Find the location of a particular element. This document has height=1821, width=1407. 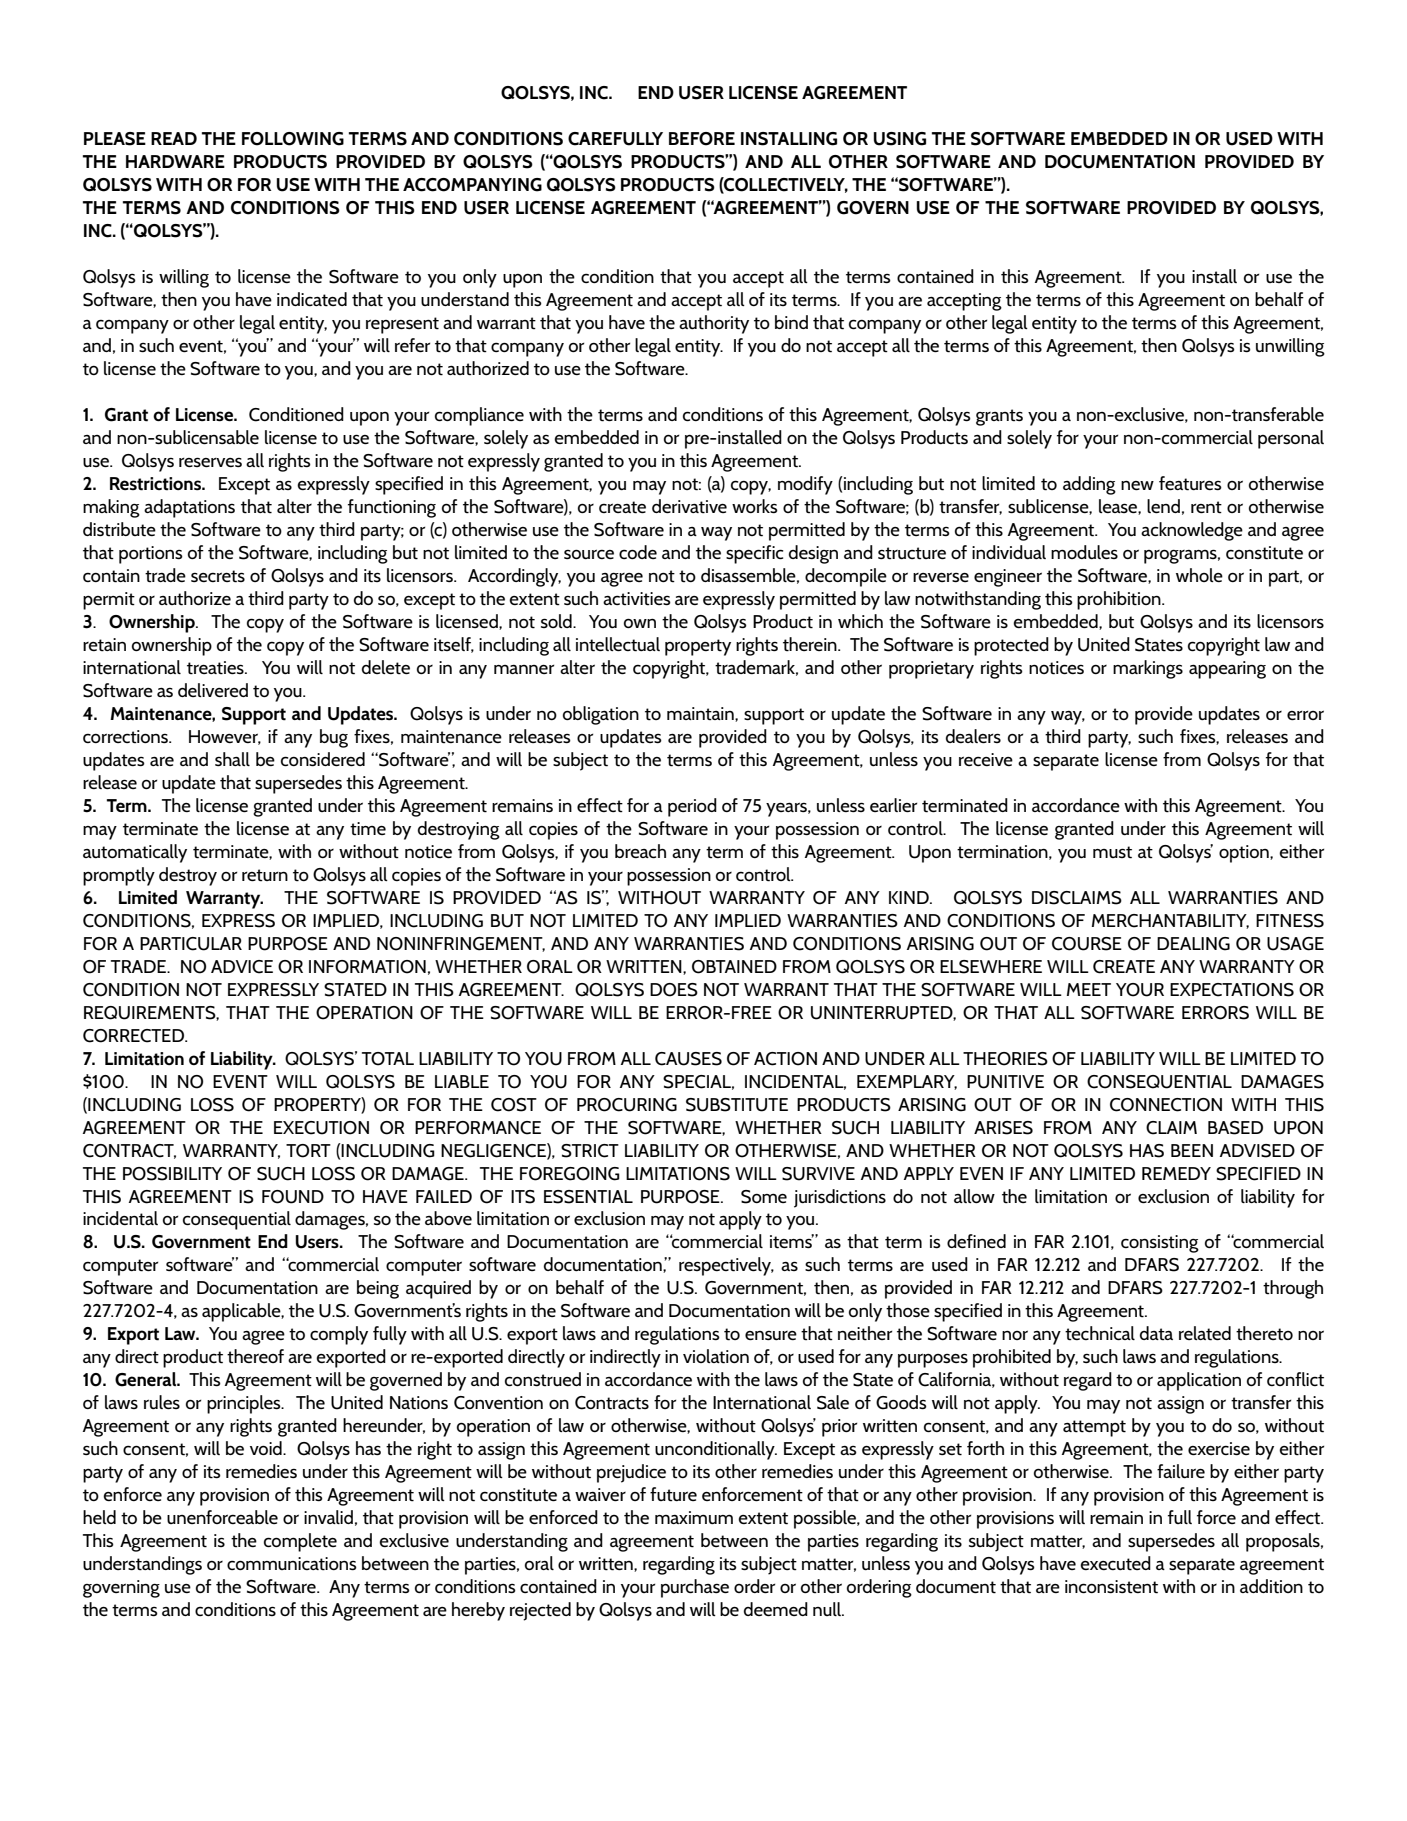

must is located at coordinates (1112, 852).
